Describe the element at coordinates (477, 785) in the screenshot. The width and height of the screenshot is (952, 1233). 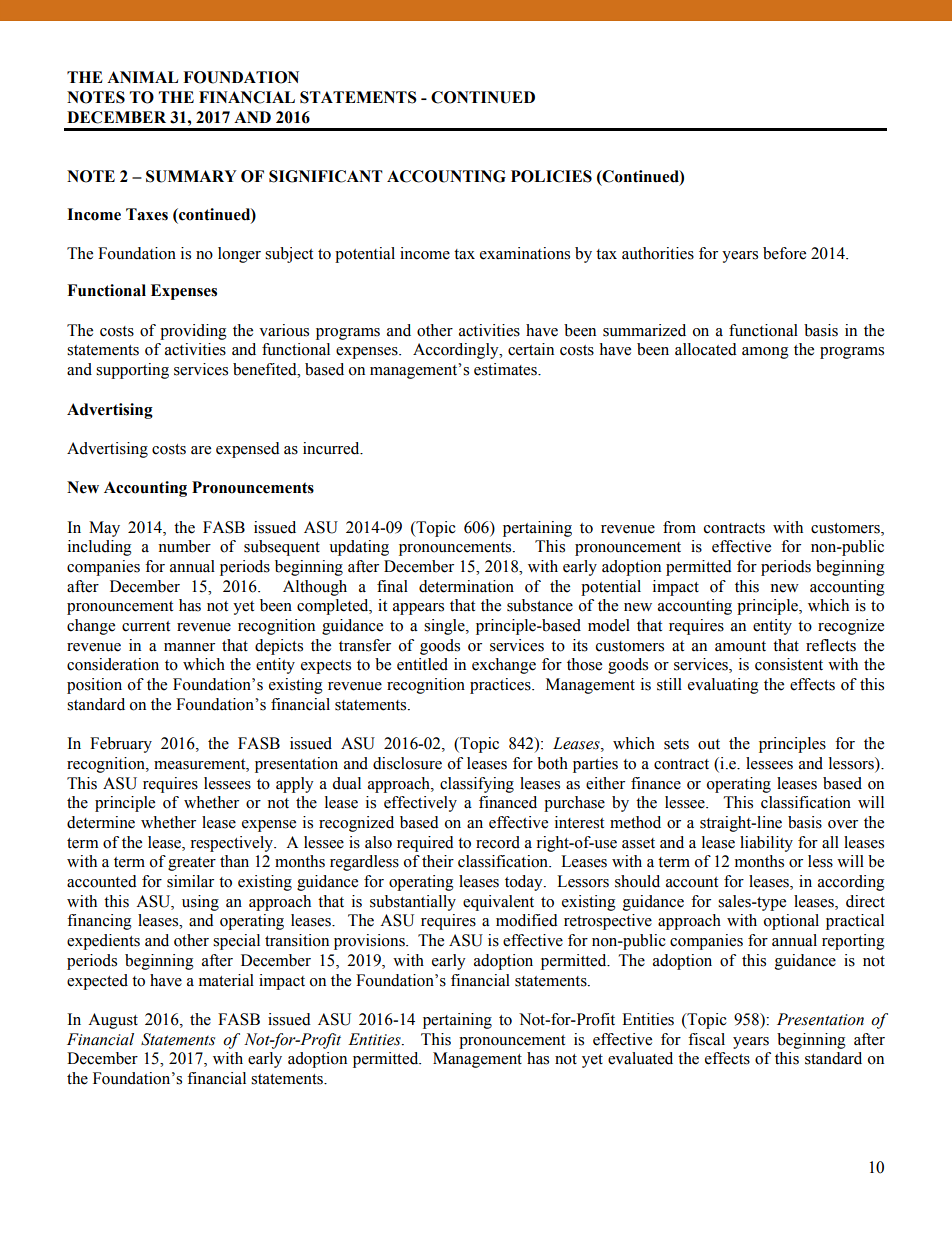
I see `classifying` at that location.
